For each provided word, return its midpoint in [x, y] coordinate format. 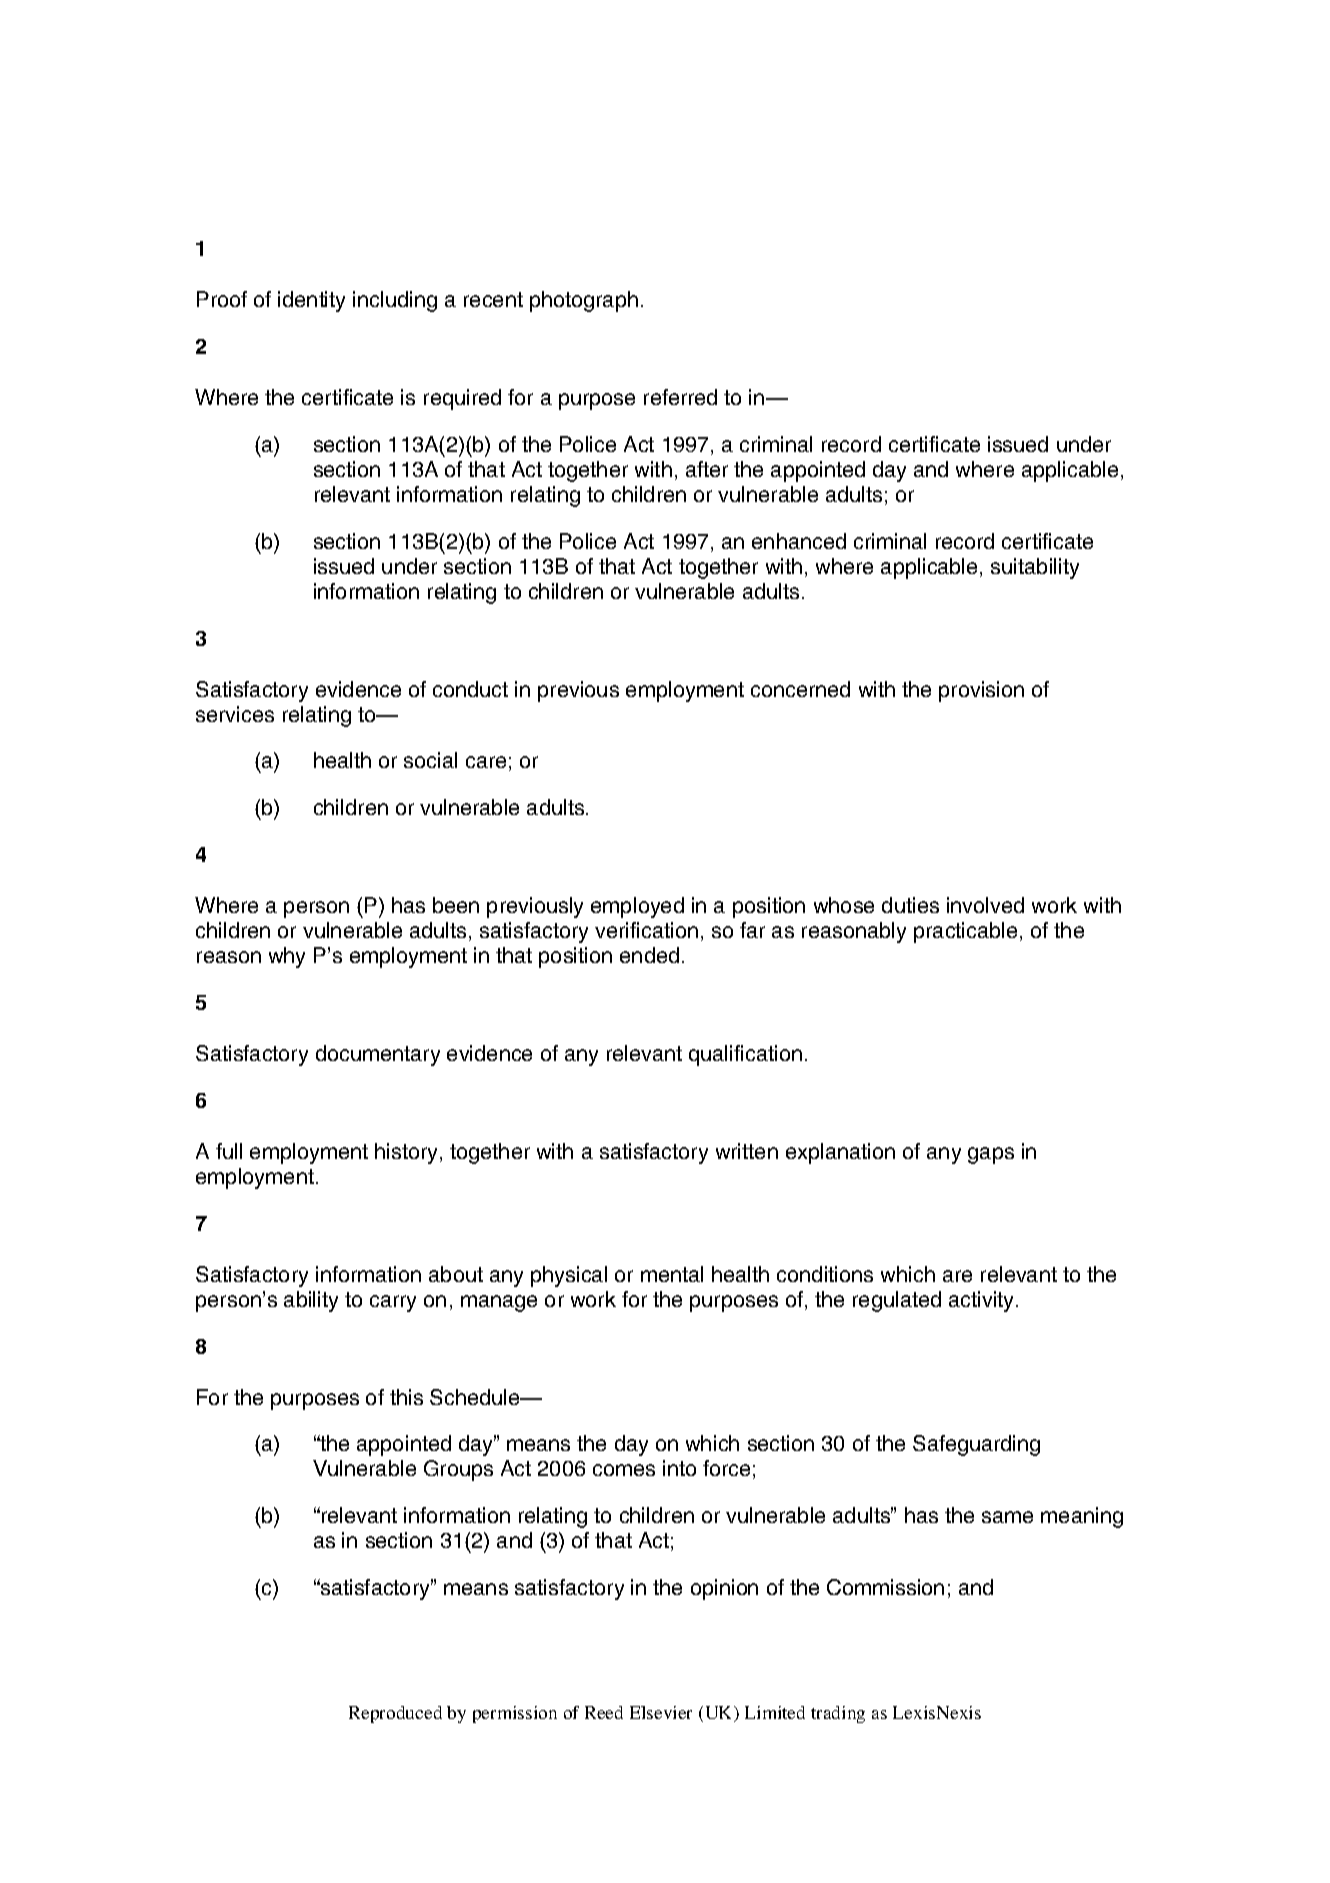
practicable [965, 932]
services [235, 714]
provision [981, 691]
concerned [800, 689]
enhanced [799, 541]
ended [649, 955]
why [287, 957]
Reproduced [395, 1714]
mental [672, 1274]
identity [311, 301]
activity [983, 1301]
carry [393, 1303]
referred [680, 397]
